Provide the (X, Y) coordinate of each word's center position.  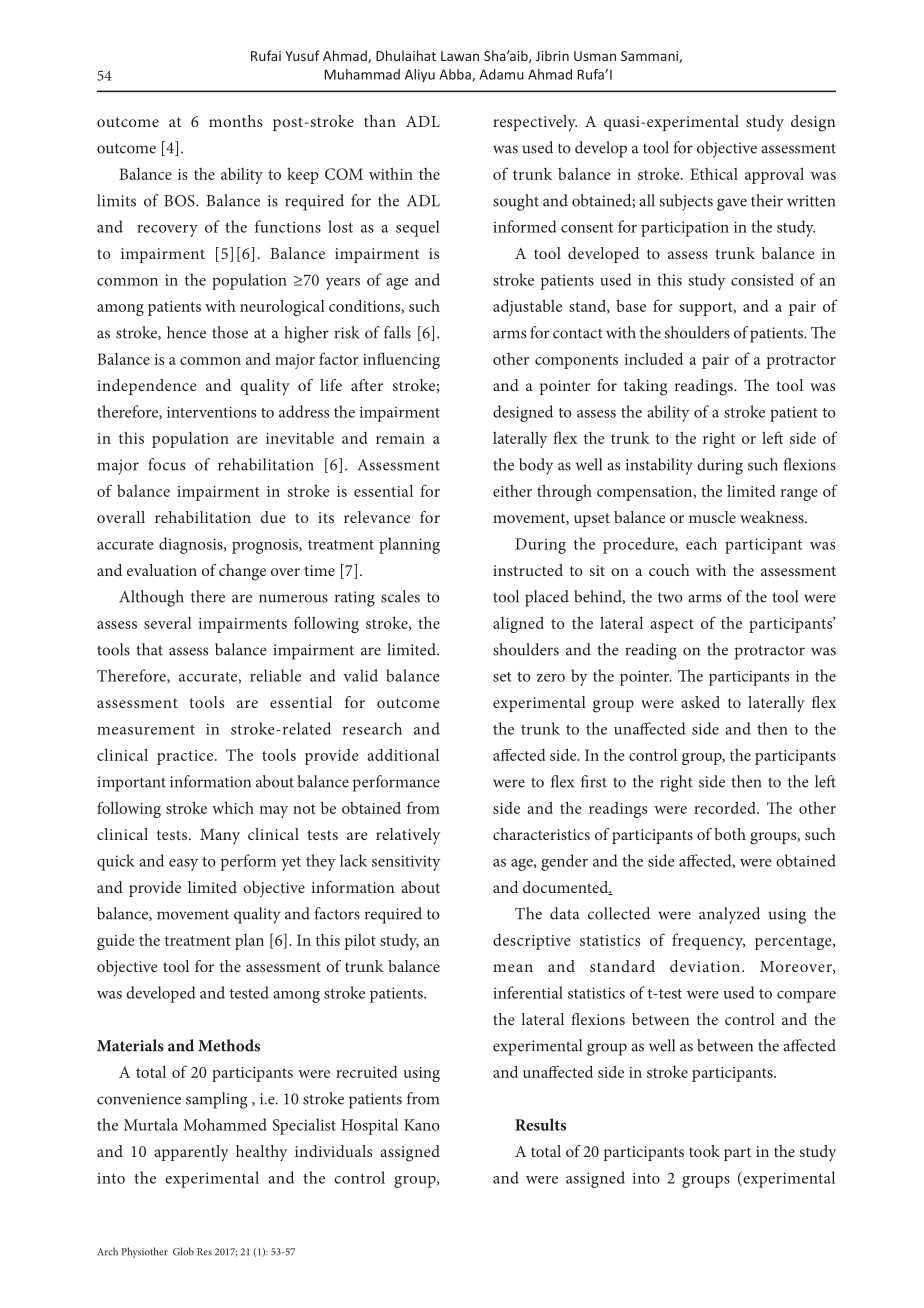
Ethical (714, 174)
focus (166, 464)
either (512, 491)
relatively (408, 836)
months (235, 121)
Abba (456, 75)
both (730, 834)
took (704, 1151)
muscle (712, 517)
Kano (422, 1125)
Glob (183, 1251)
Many (220, 836)
